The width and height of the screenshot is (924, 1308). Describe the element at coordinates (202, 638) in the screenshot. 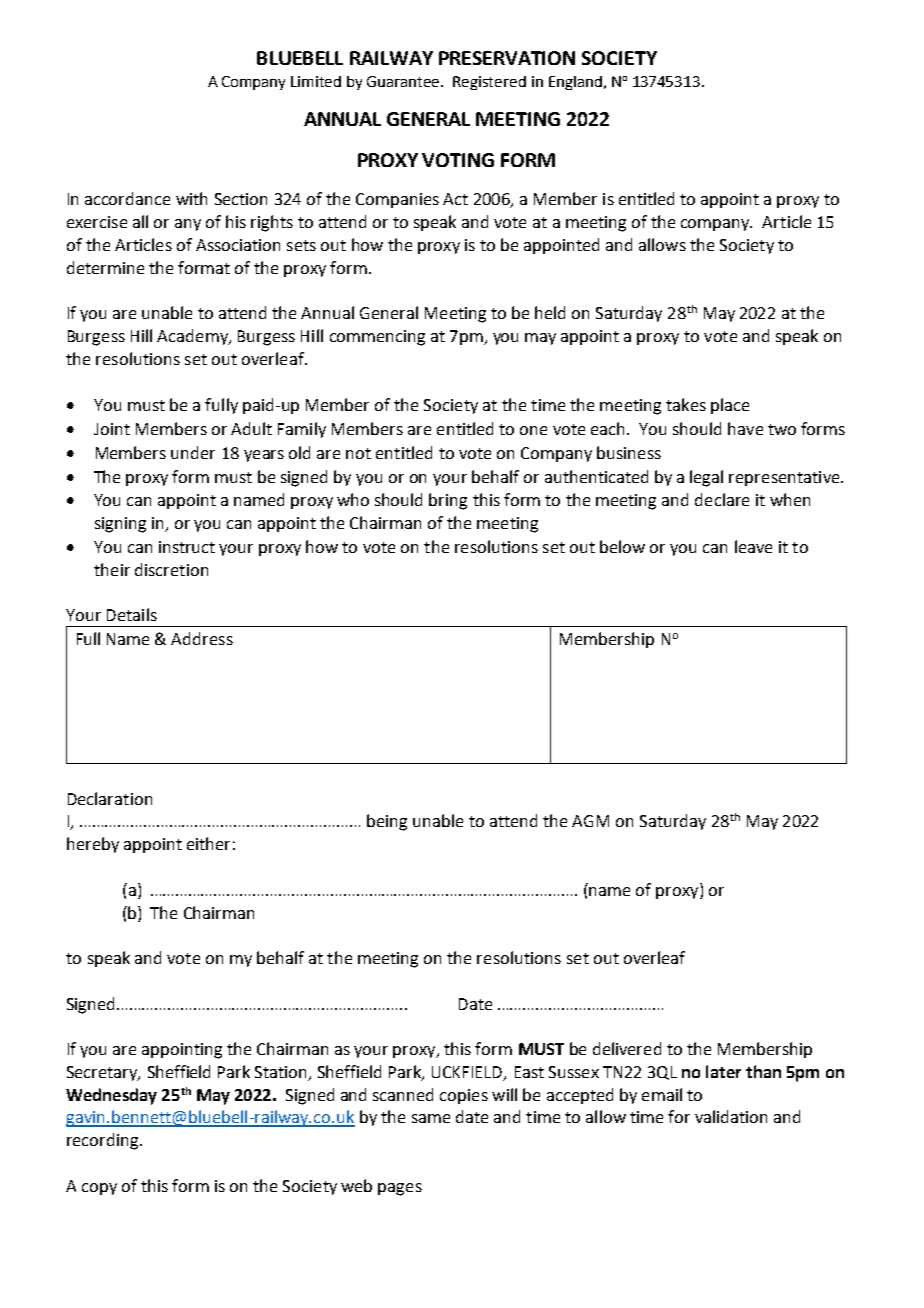

I see `Address` at that location.
